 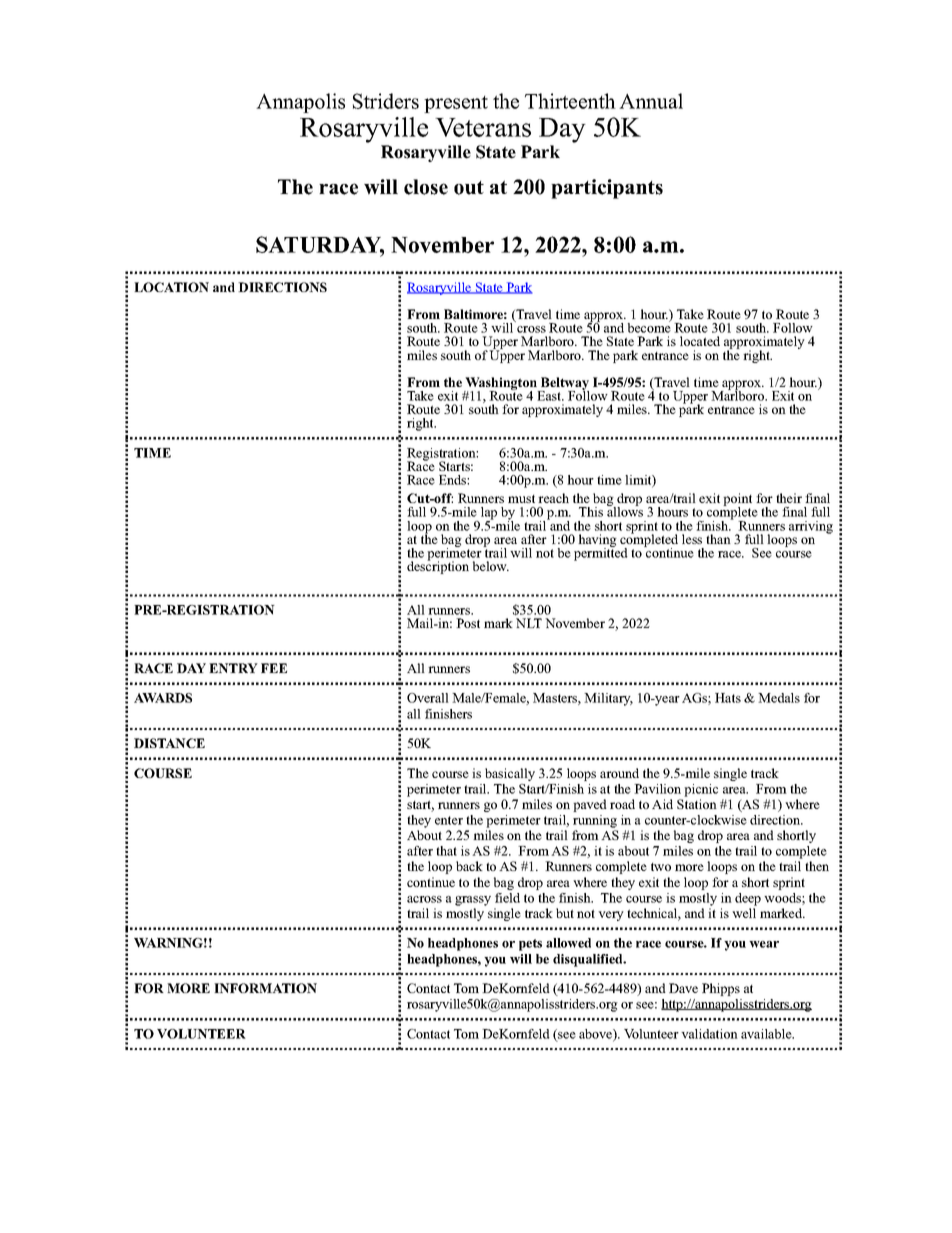 What do you see at coordinates (483, 127) in the page?
I see `Veterans` at bounding box center [483, 127].
